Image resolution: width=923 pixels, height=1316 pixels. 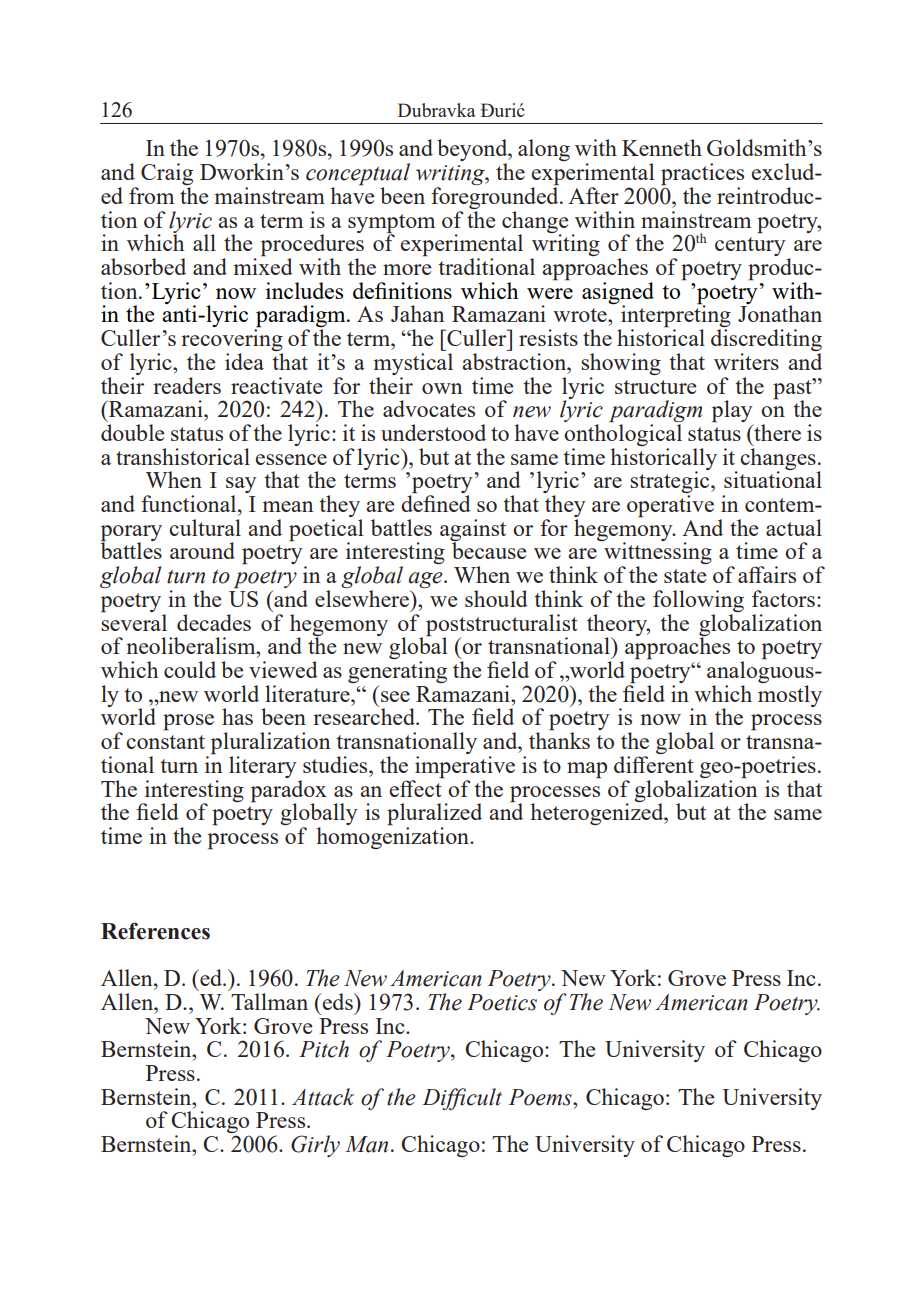 What do you see at coordinates (434, 815) in the screenshot?
I see `pluralized` at bounding box center [434, 815].
